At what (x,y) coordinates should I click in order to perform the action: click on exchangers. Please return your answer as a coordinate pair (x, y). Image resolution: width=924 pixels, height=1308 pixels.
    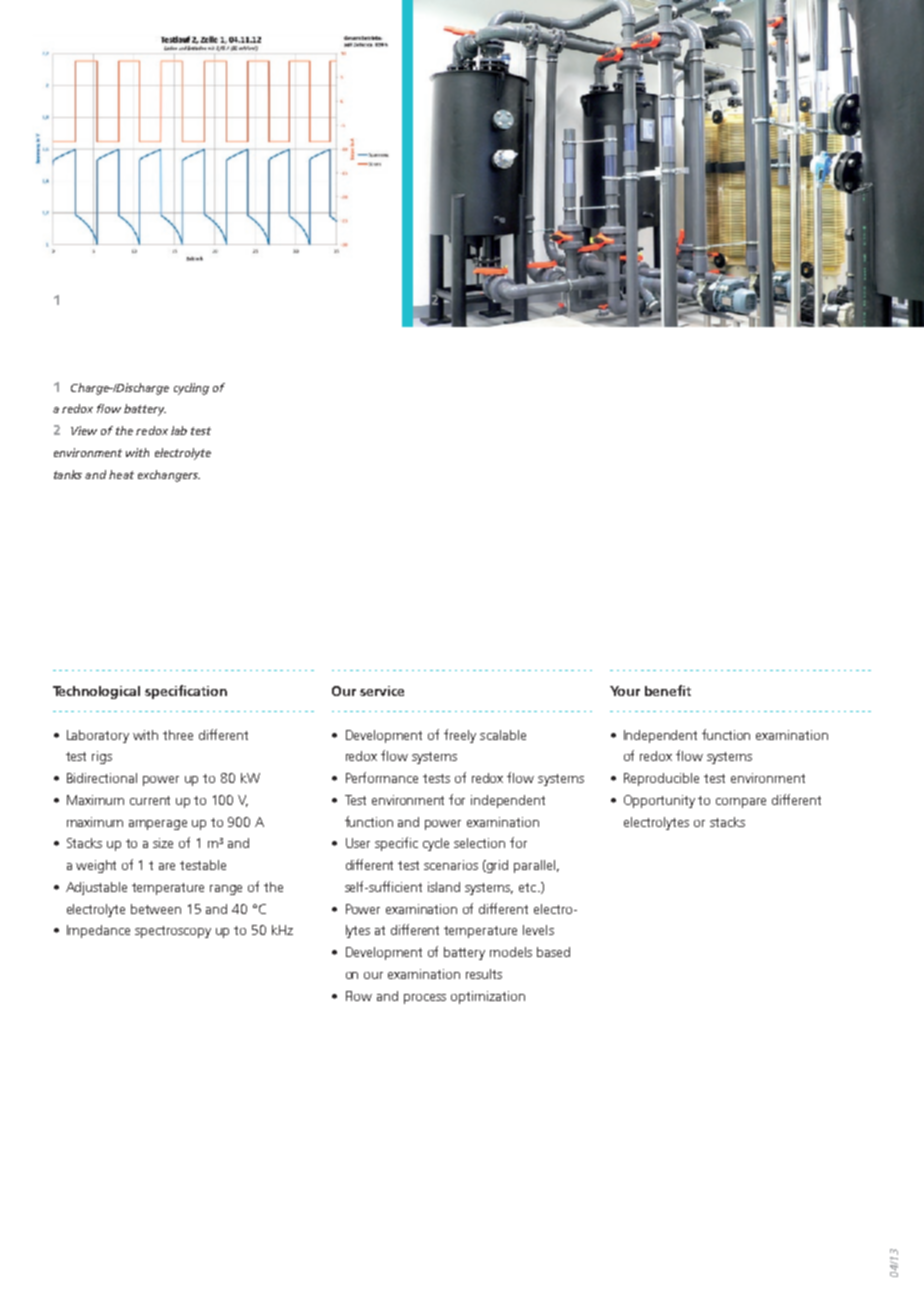
    Looking at the image, I should click on (169, 476).
